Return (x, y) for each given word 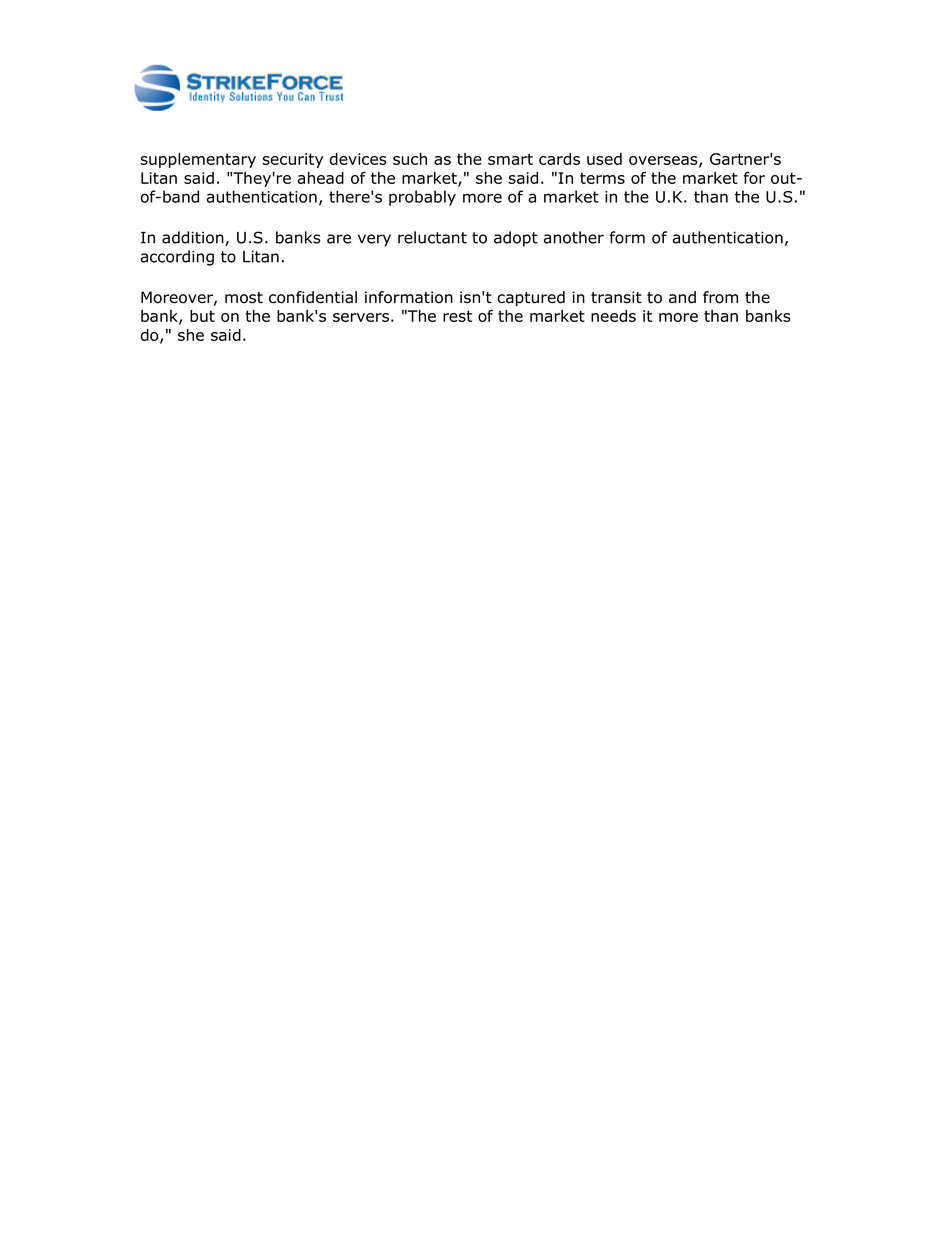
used (604, 159)
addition (194, 238)
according (177, 258)
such (410, 159)
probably (422, 198)
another (573, 237)
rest (457, 316)
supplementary (198, 160)
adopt (516, 239)
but (202, 316)
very (374, 240)
